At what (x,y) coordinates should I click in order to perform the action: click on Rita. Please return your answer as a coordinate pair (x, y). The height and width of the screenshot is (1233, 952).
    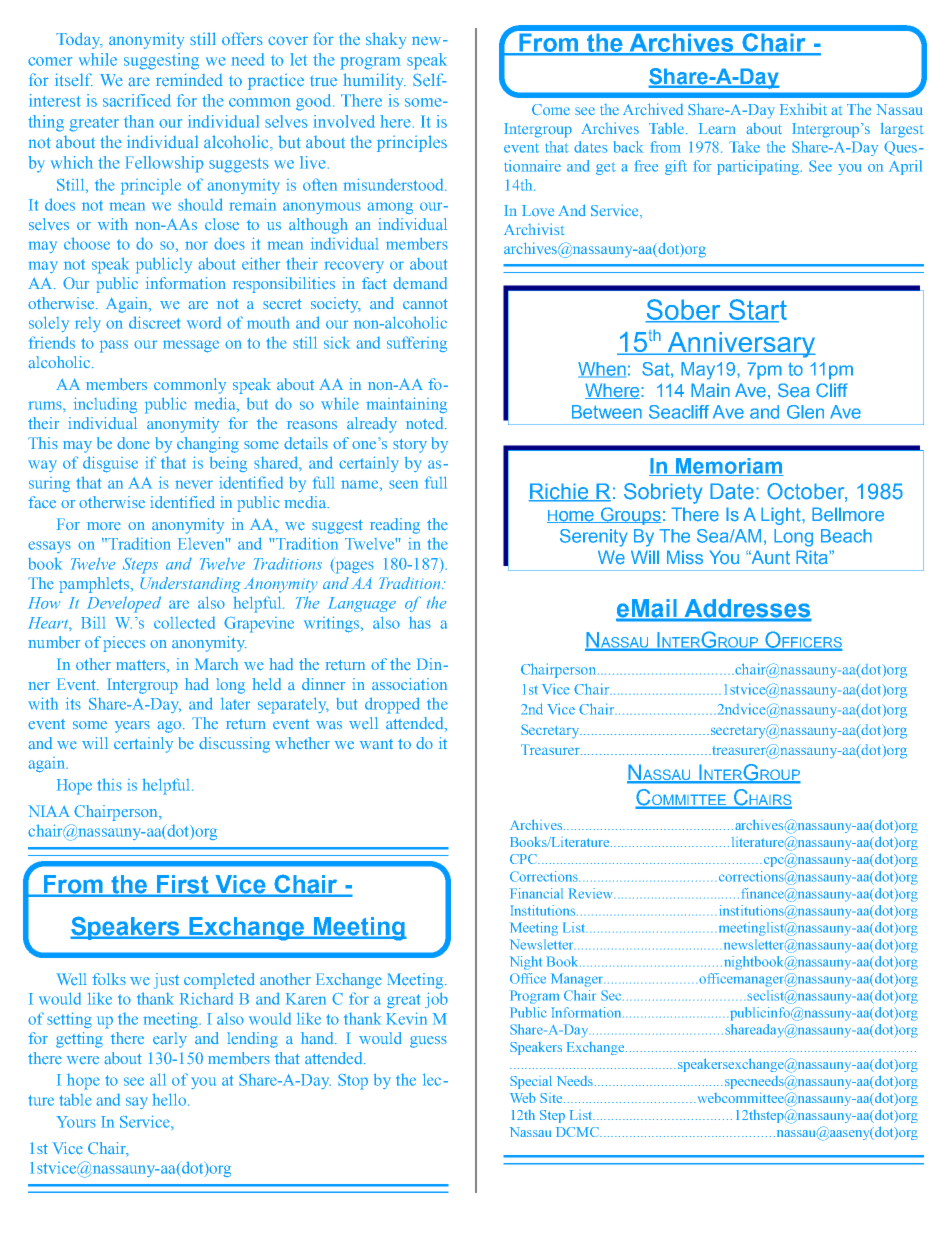
    Looking at the image, I should click on (813, 557).
